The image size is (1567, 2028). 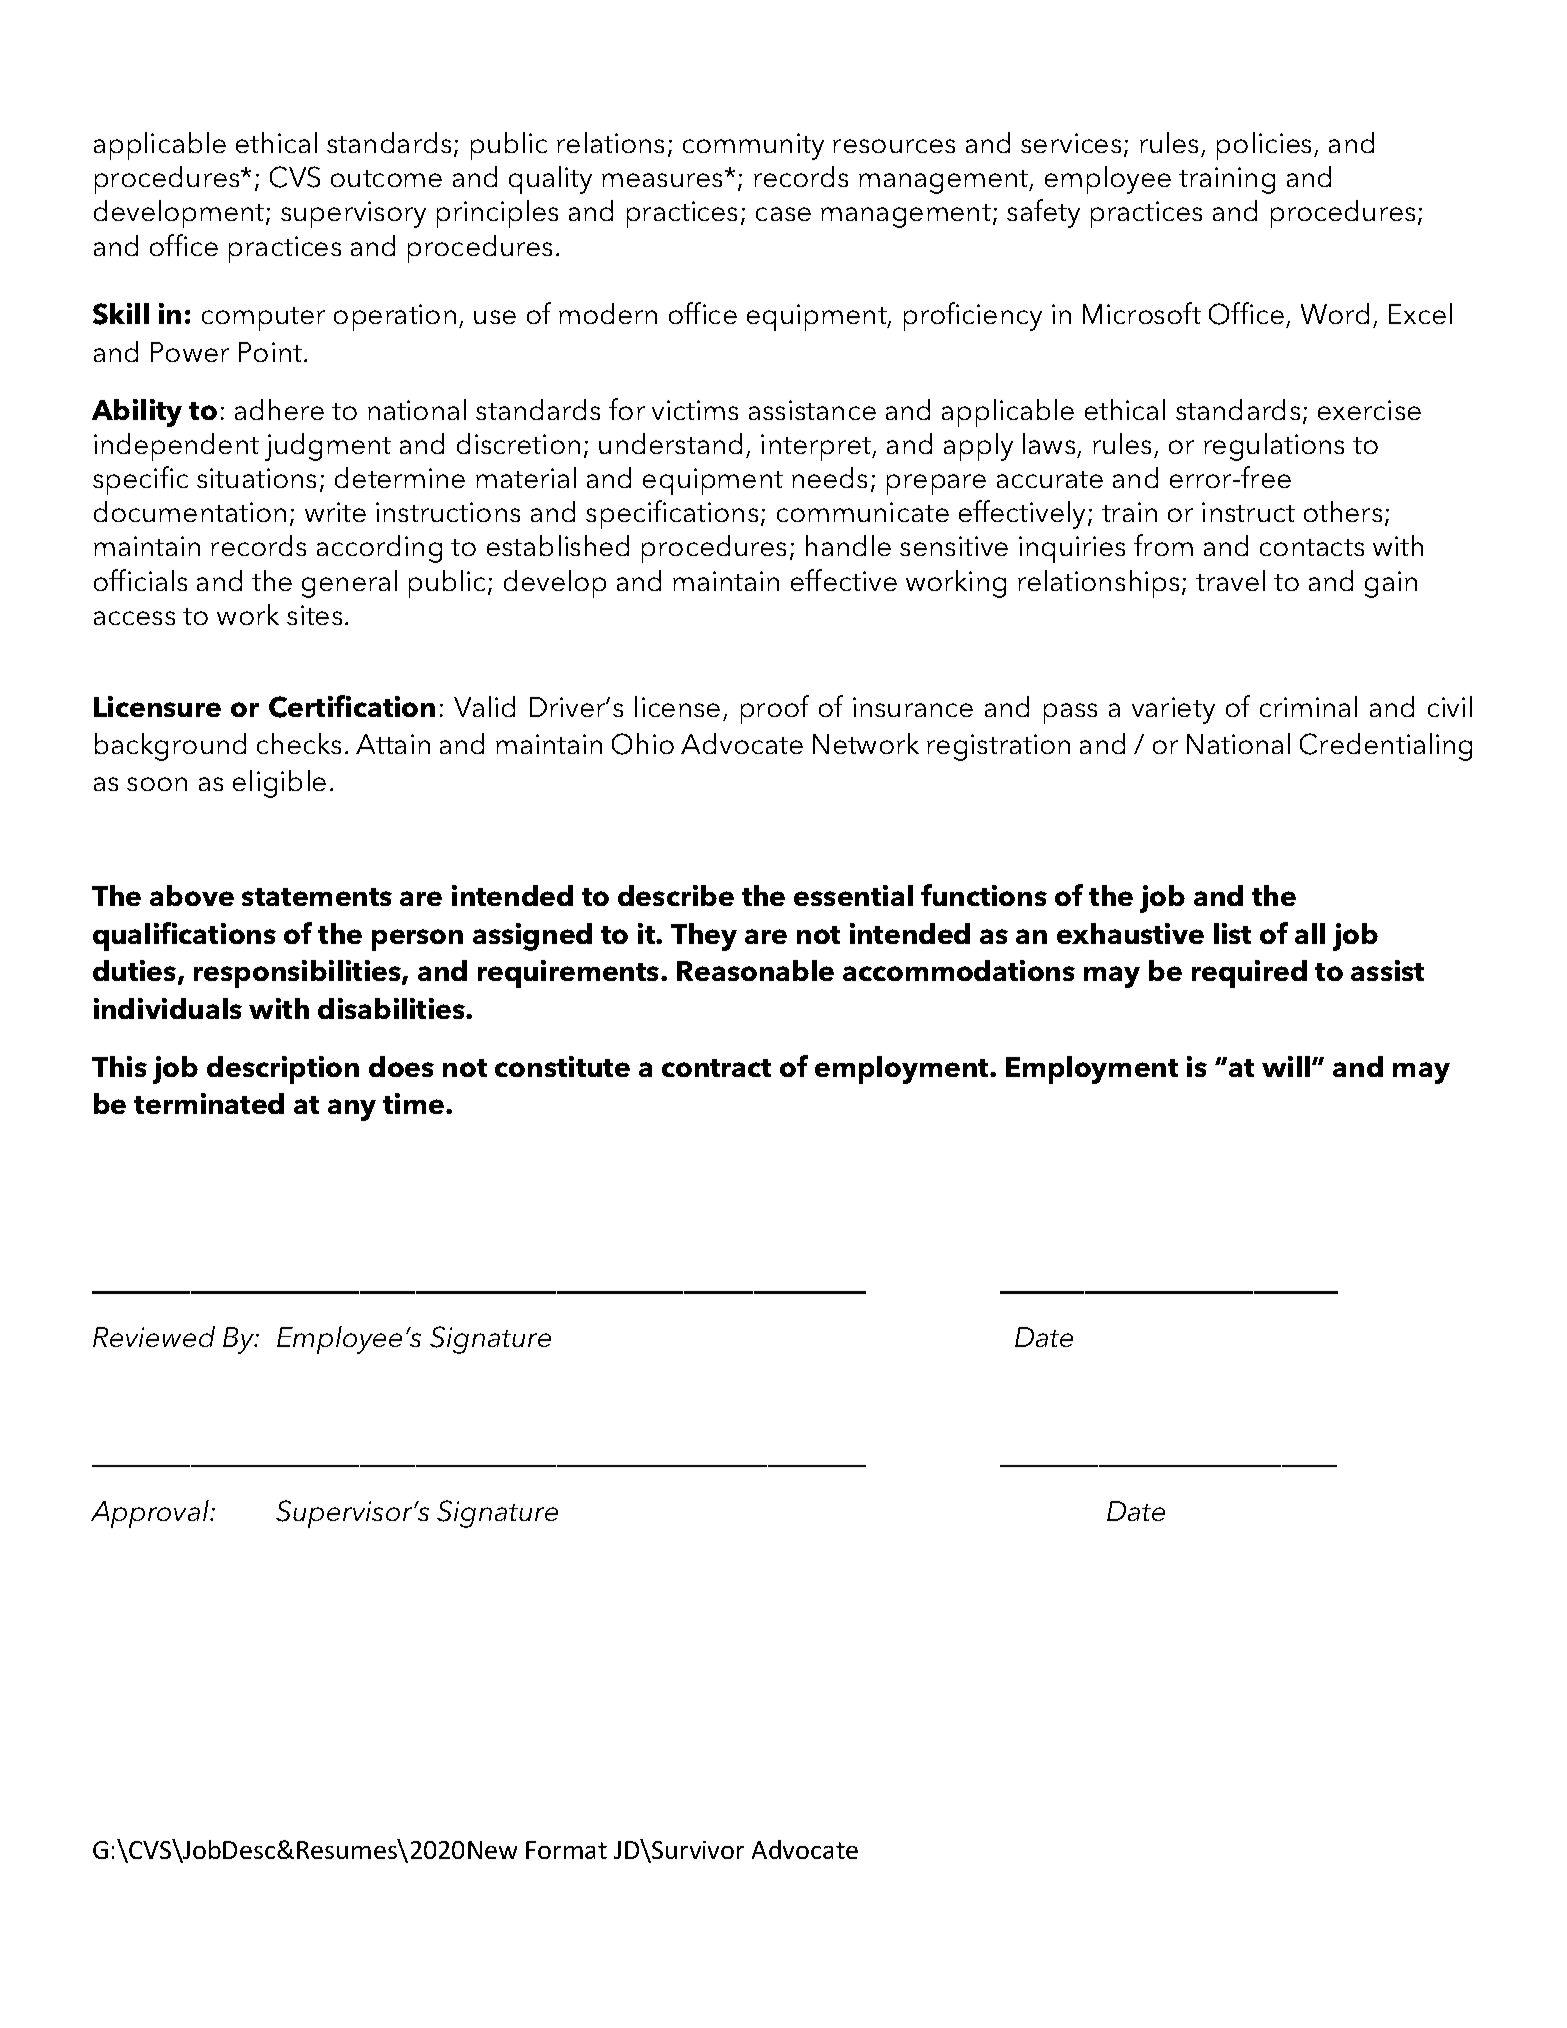 What do you see at coordinates (1287, 1066) in the screenshot?
I see `will` at bounding box center [1287, 1066].
